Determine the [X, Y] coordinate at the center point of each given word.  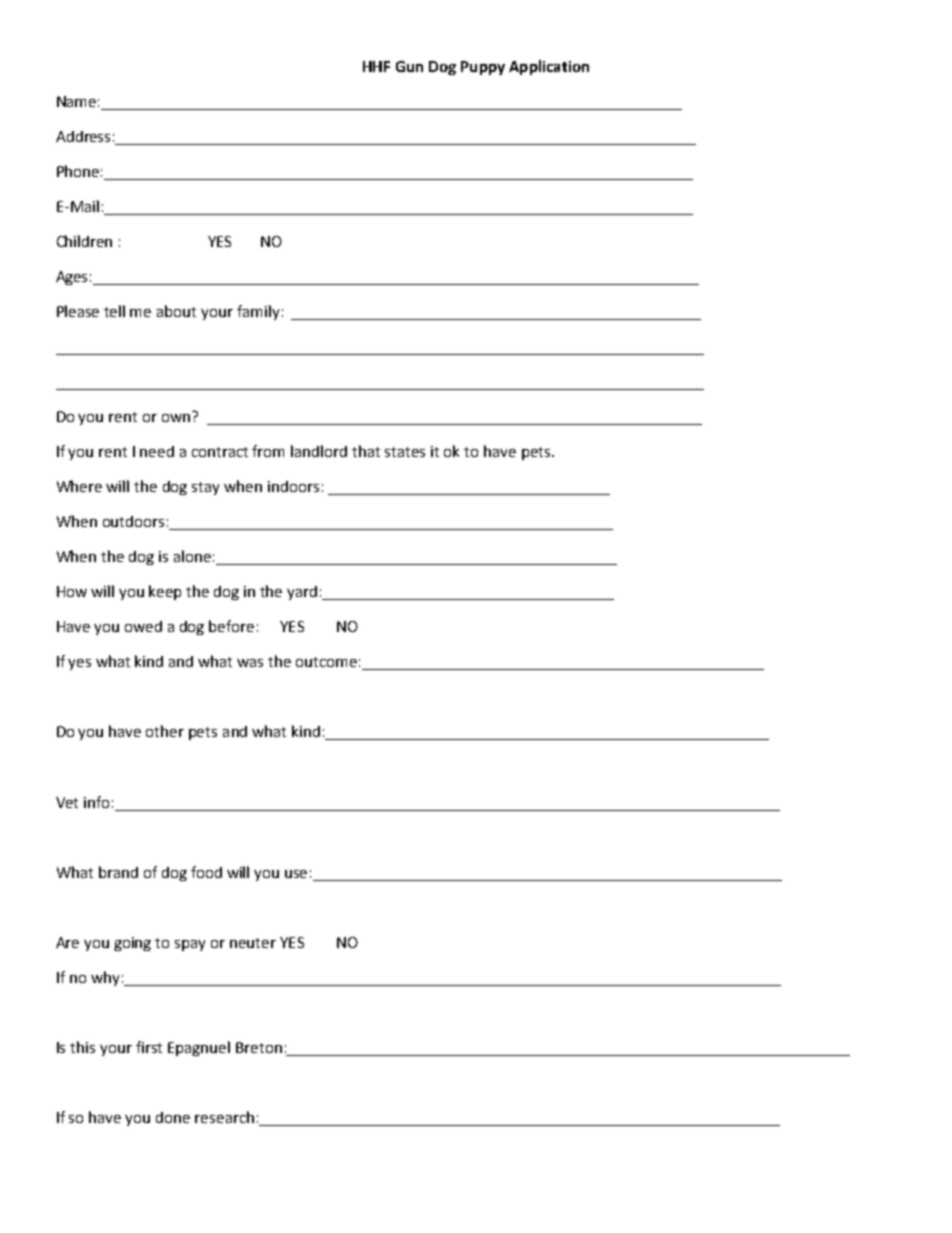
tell [114, 311]
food [206, 872]
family [258, 312]
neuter [253, 943]
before [231, 626]
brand [118, 872]
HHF [376, 66]
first [149, 1047]
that [366, 451]
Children [84, 241]
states [405, 452]
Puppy [483, 68]
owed [143, 626]
